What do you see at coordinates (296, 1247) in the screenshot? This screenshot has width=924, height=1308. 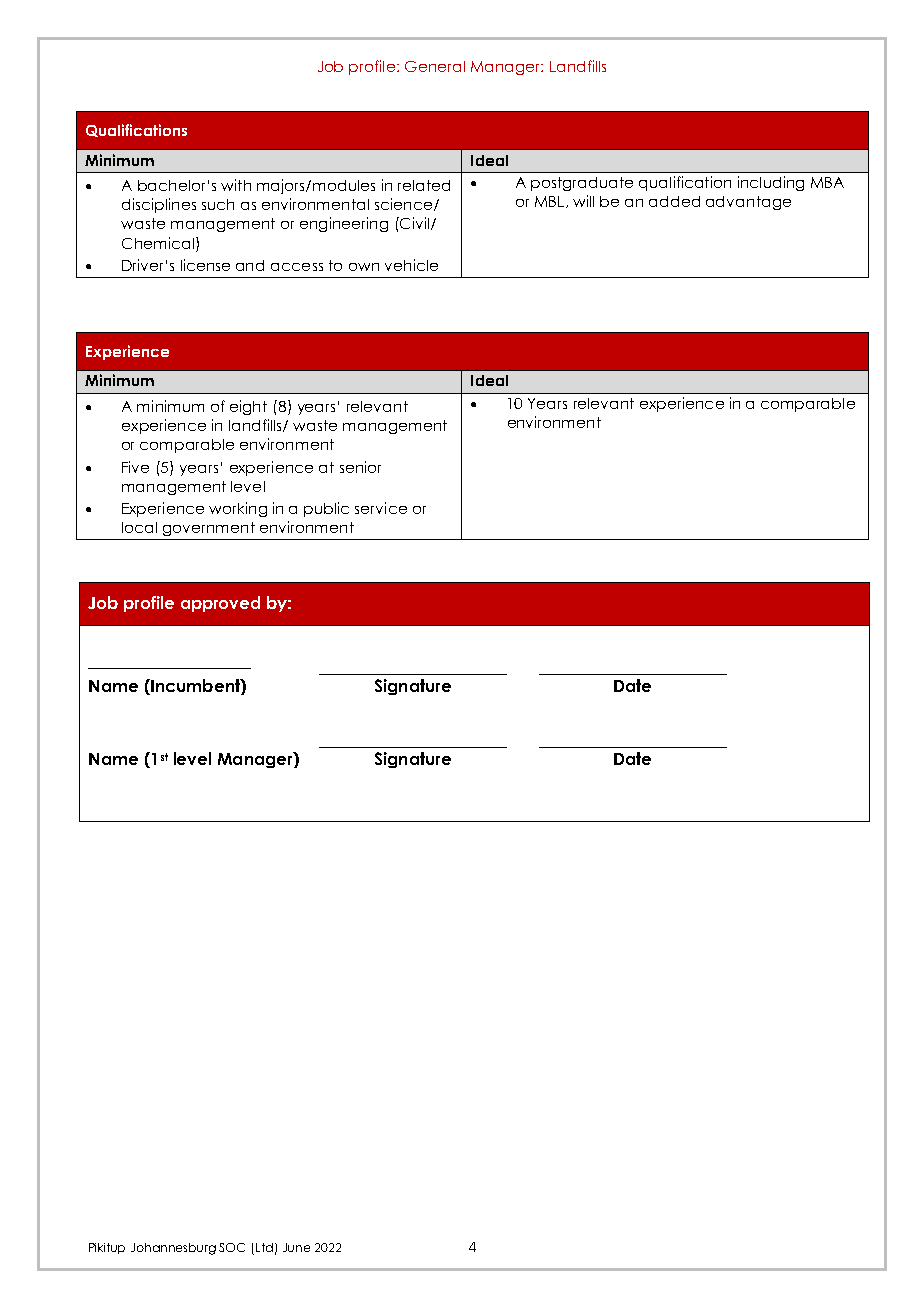 I see `June` at bounding box center [296, 1247].
